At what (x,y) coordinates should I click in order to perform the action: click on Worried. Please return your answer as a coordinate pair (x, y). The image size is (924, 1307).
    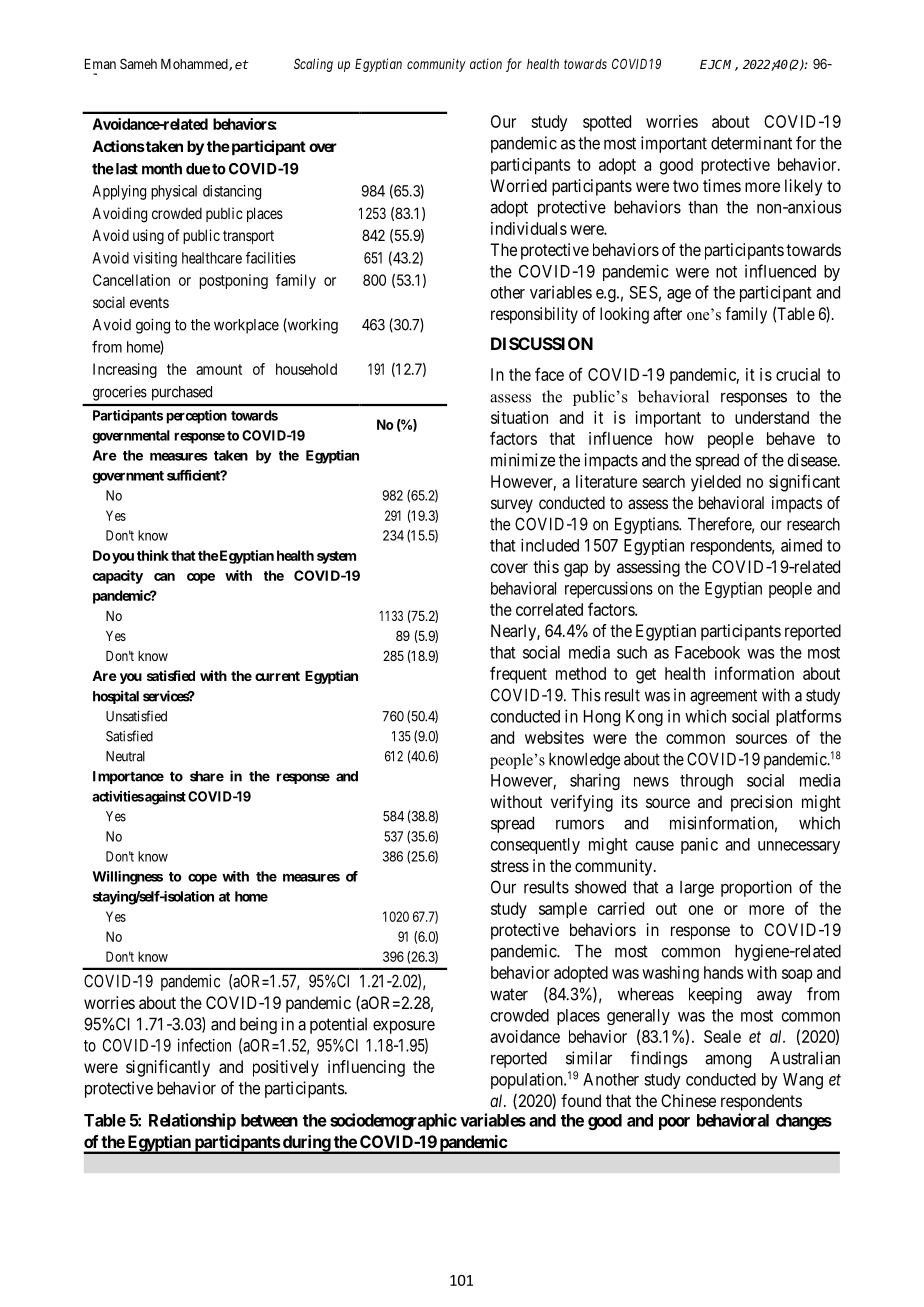
    Looking at the image, I should click on (518, 185).
